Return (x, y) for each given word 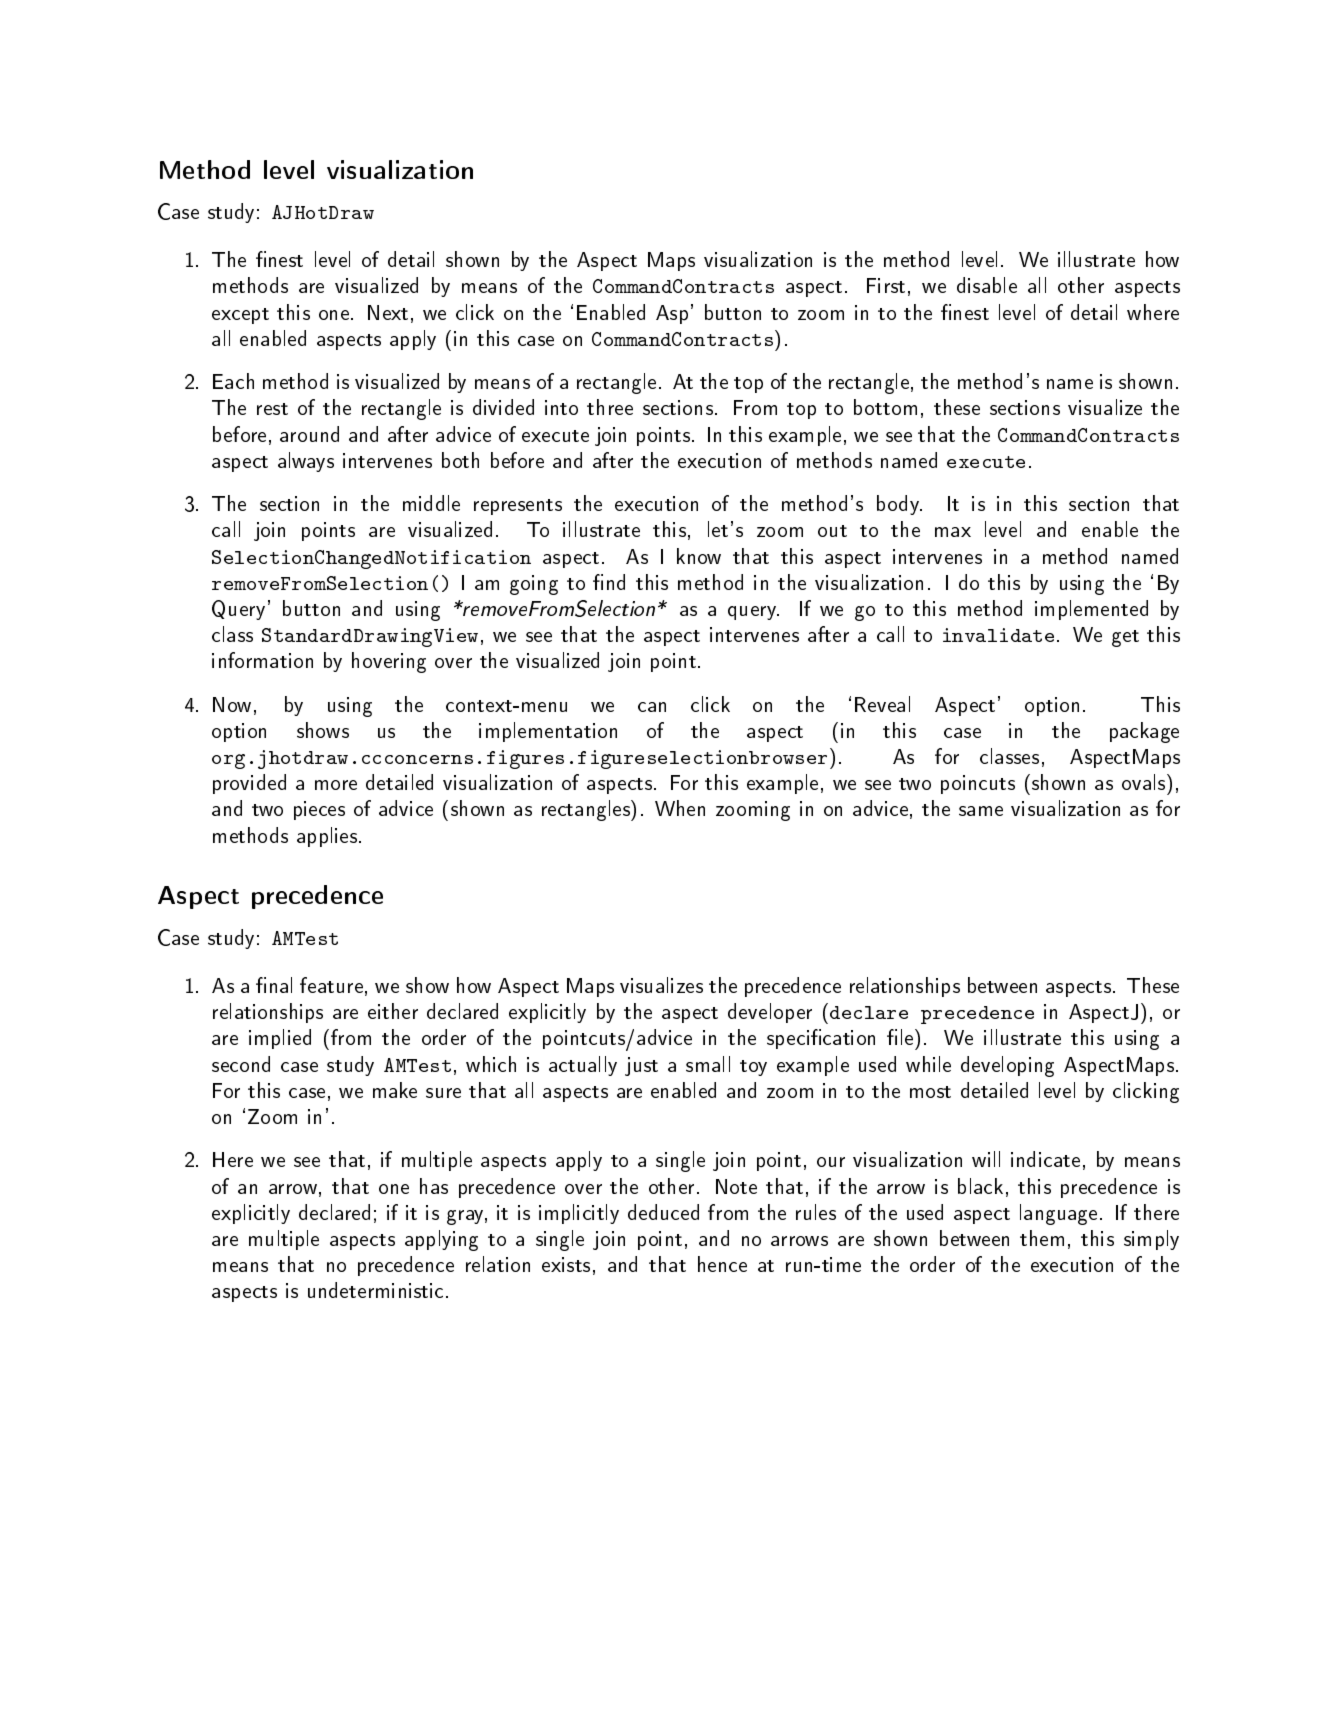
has (434, 1186)
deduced (663, 1212)
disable (987, 285)
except (240, 316)
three (610, 407)
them (1042, 1238)
